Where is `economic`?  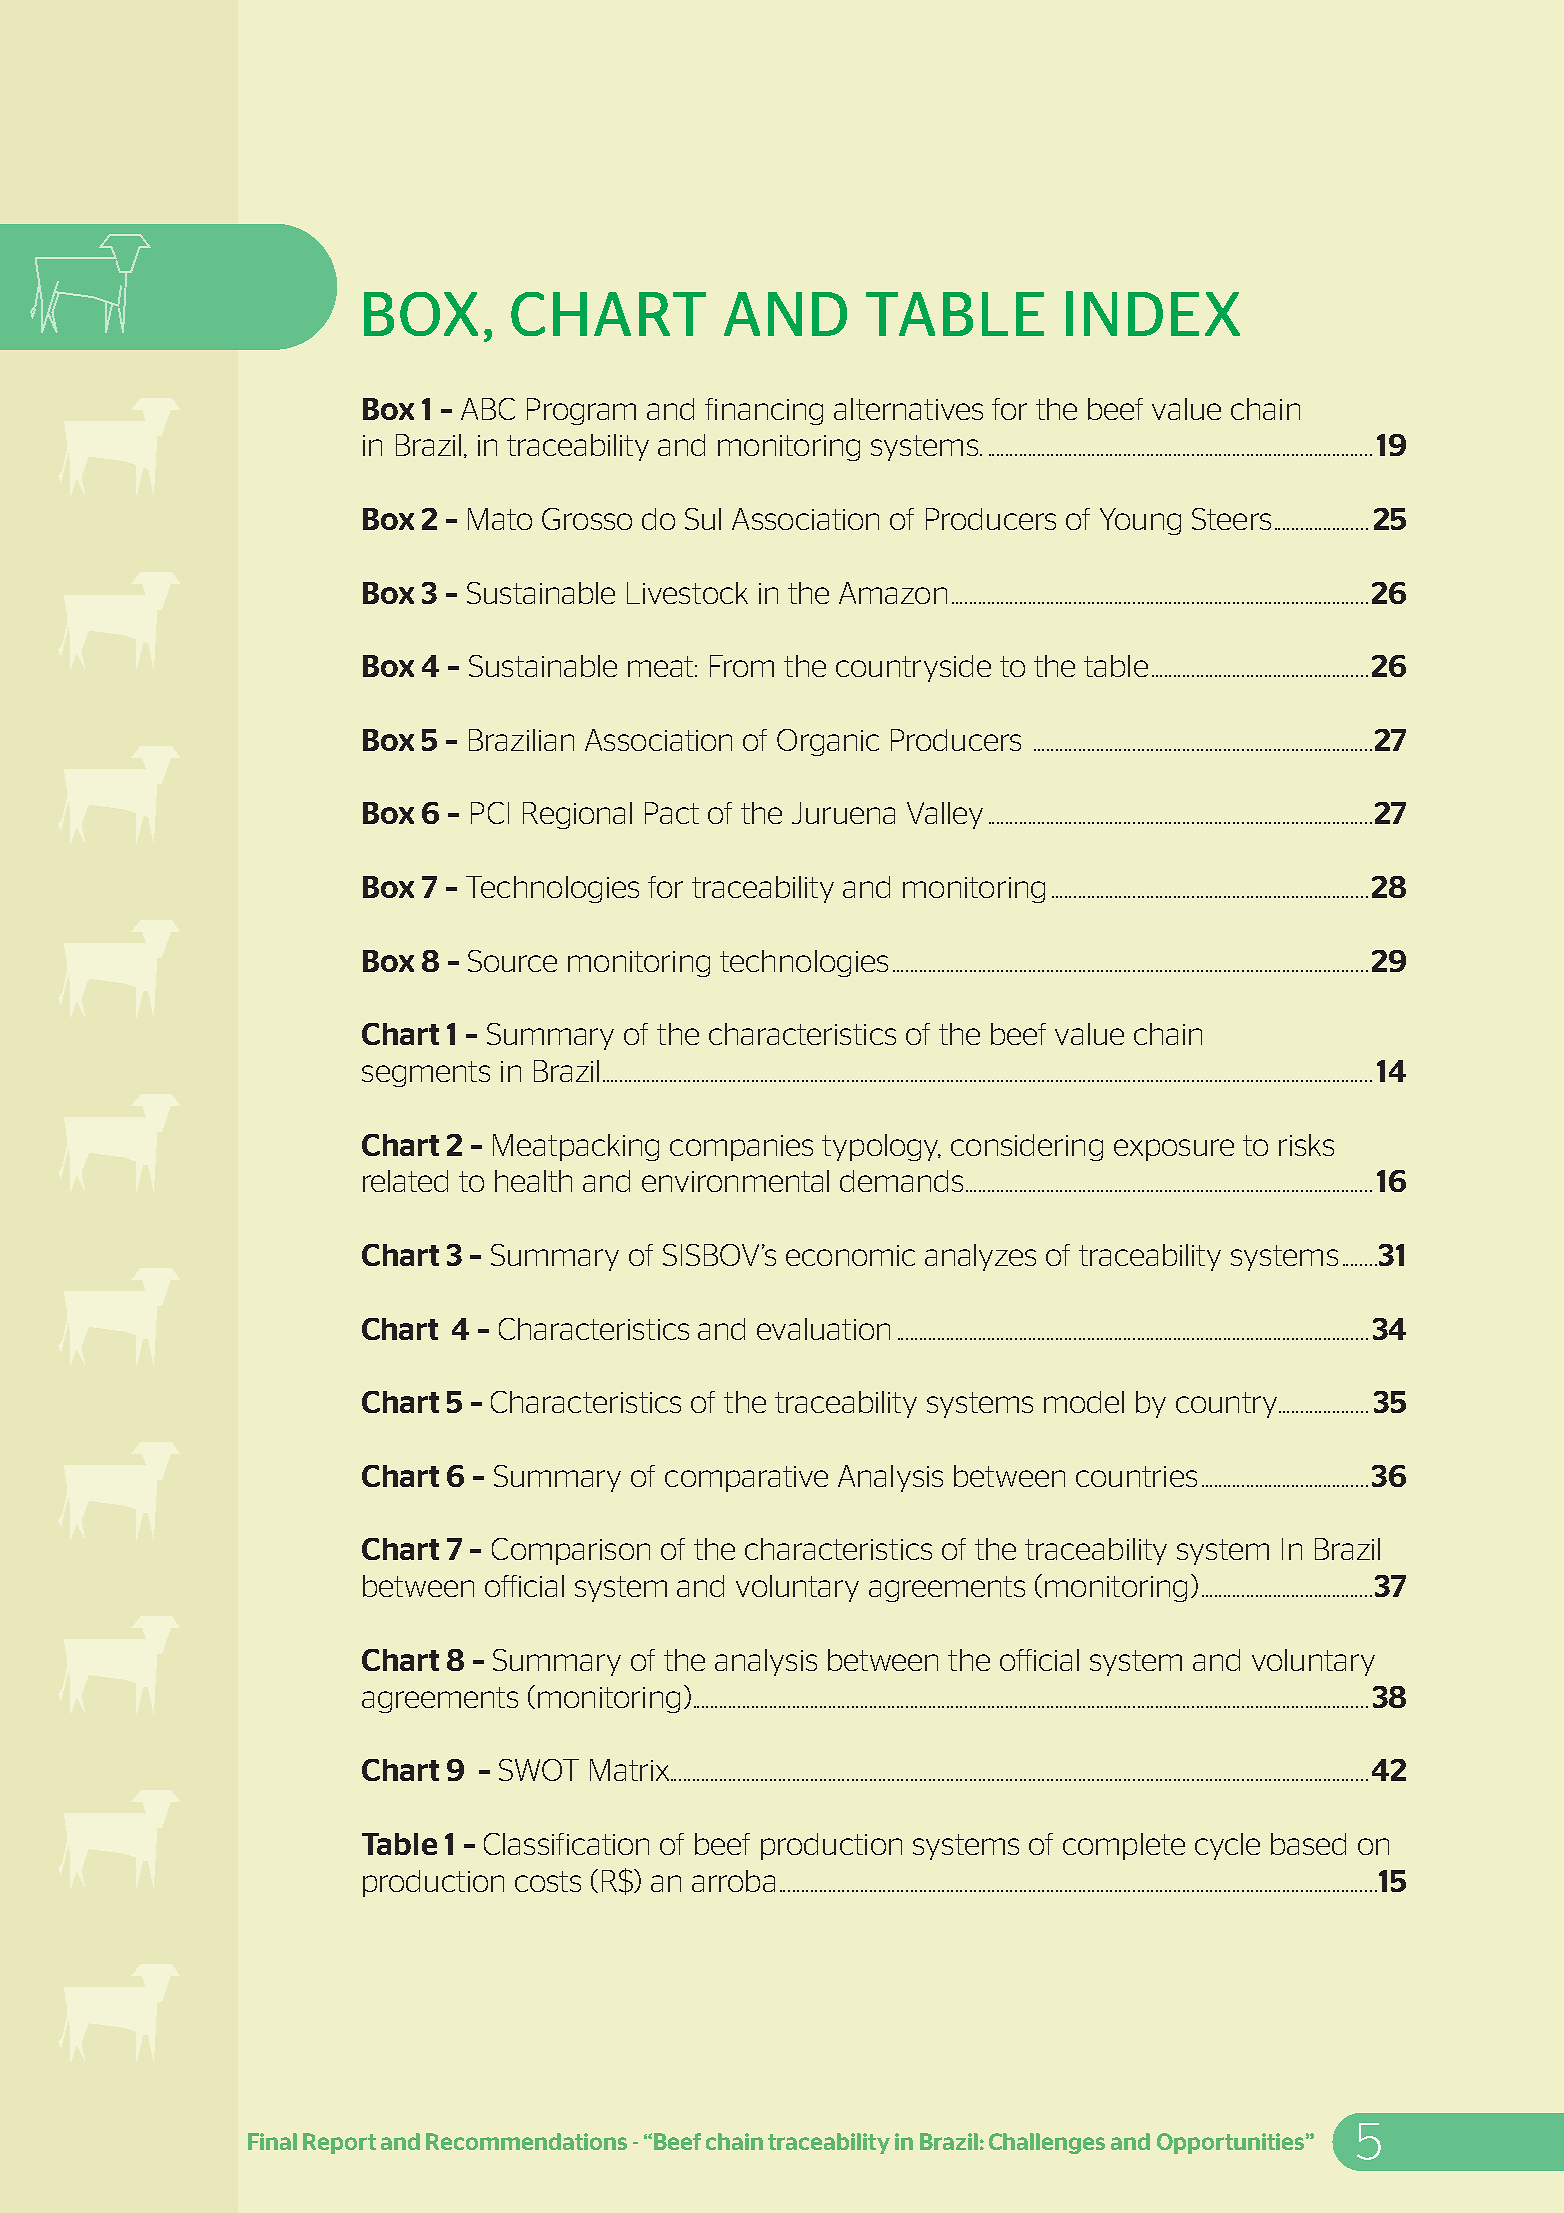
economic is located at coordinates (850, 1255).
